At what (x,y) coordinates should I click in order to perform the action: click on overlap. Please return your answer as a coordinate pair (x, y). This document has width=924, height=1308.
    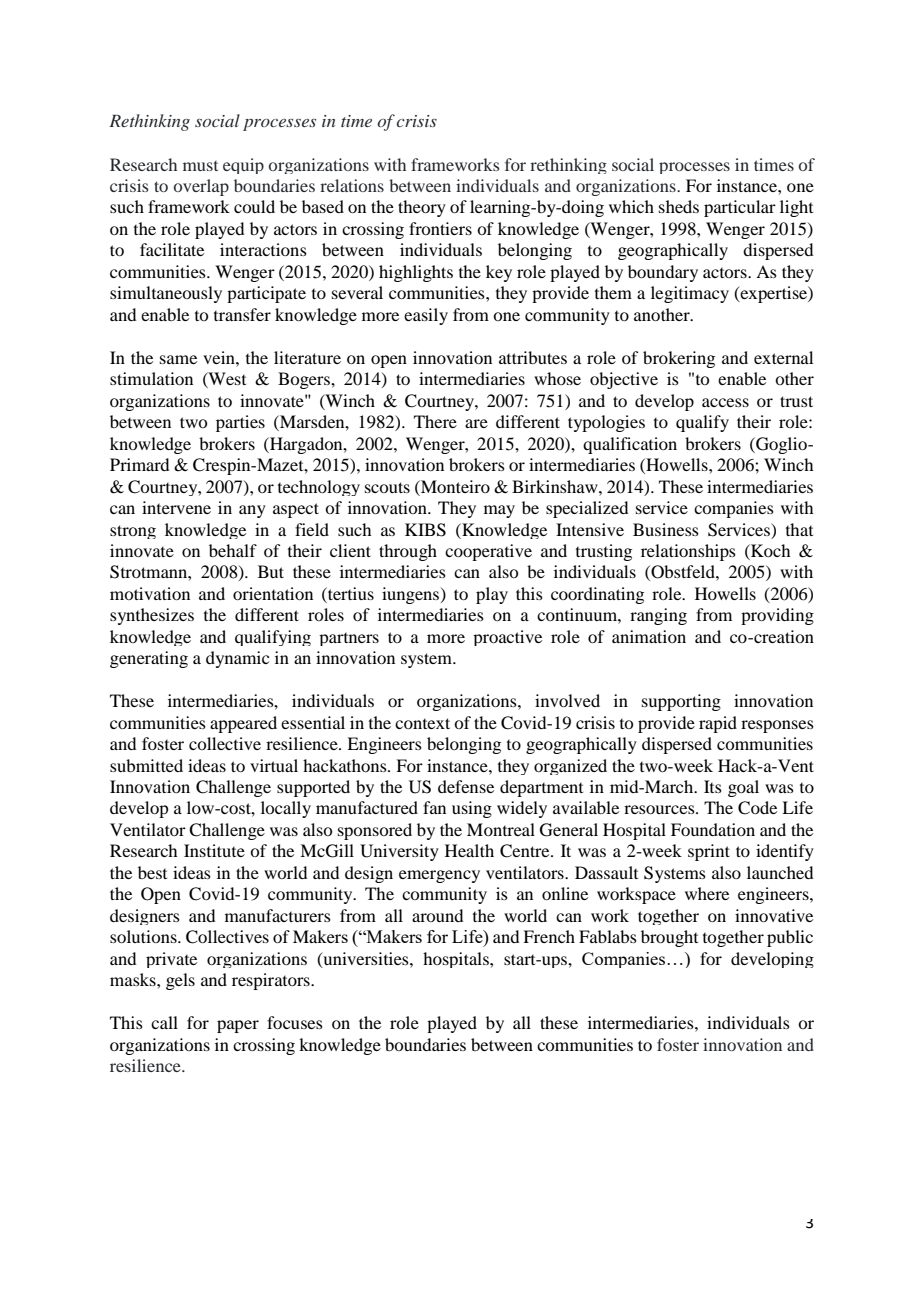
    Looking at the image, I should click on (201, 187).
